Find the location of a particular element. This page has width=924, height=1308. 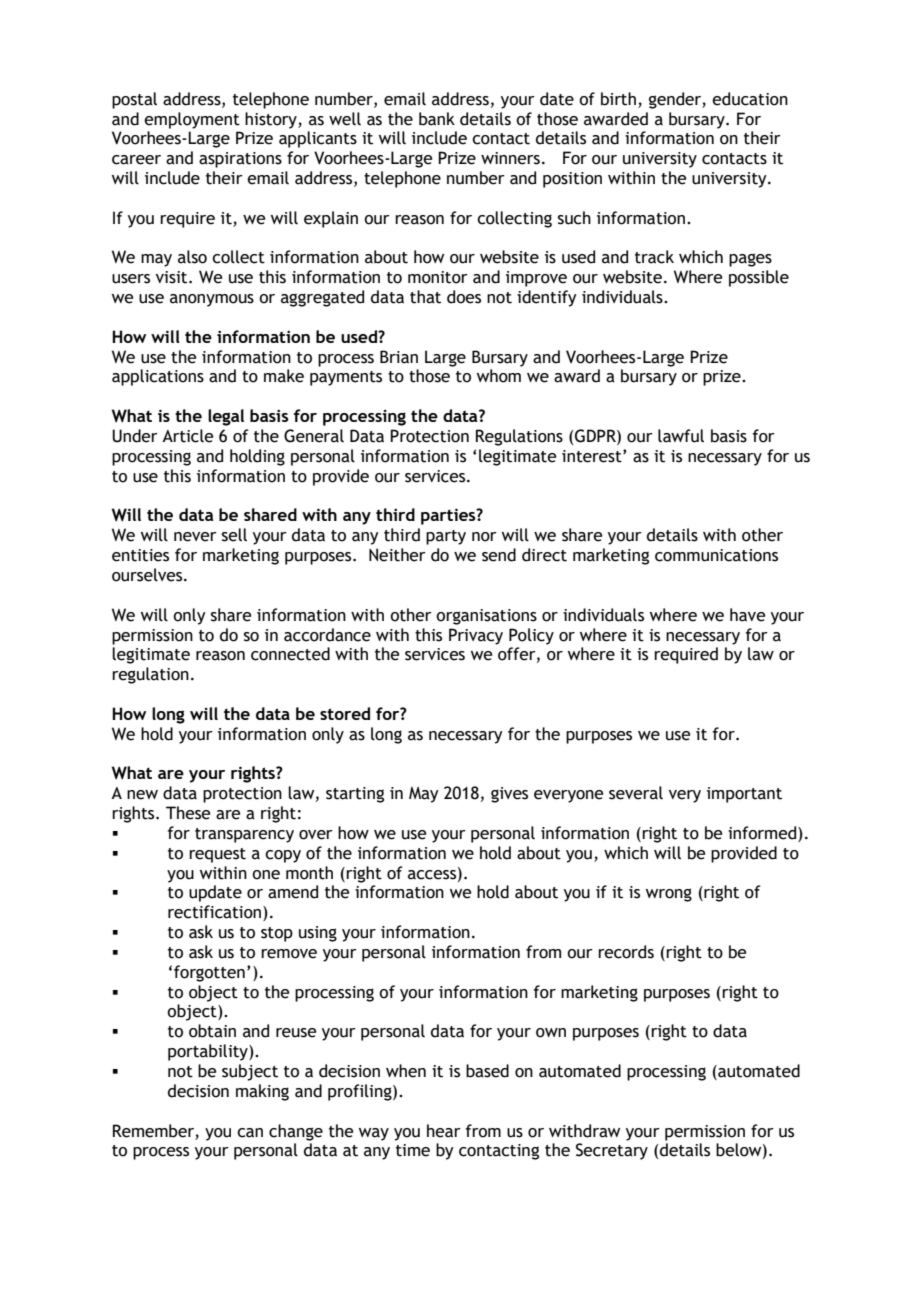

hear is located at coordinates (444, 1131).
